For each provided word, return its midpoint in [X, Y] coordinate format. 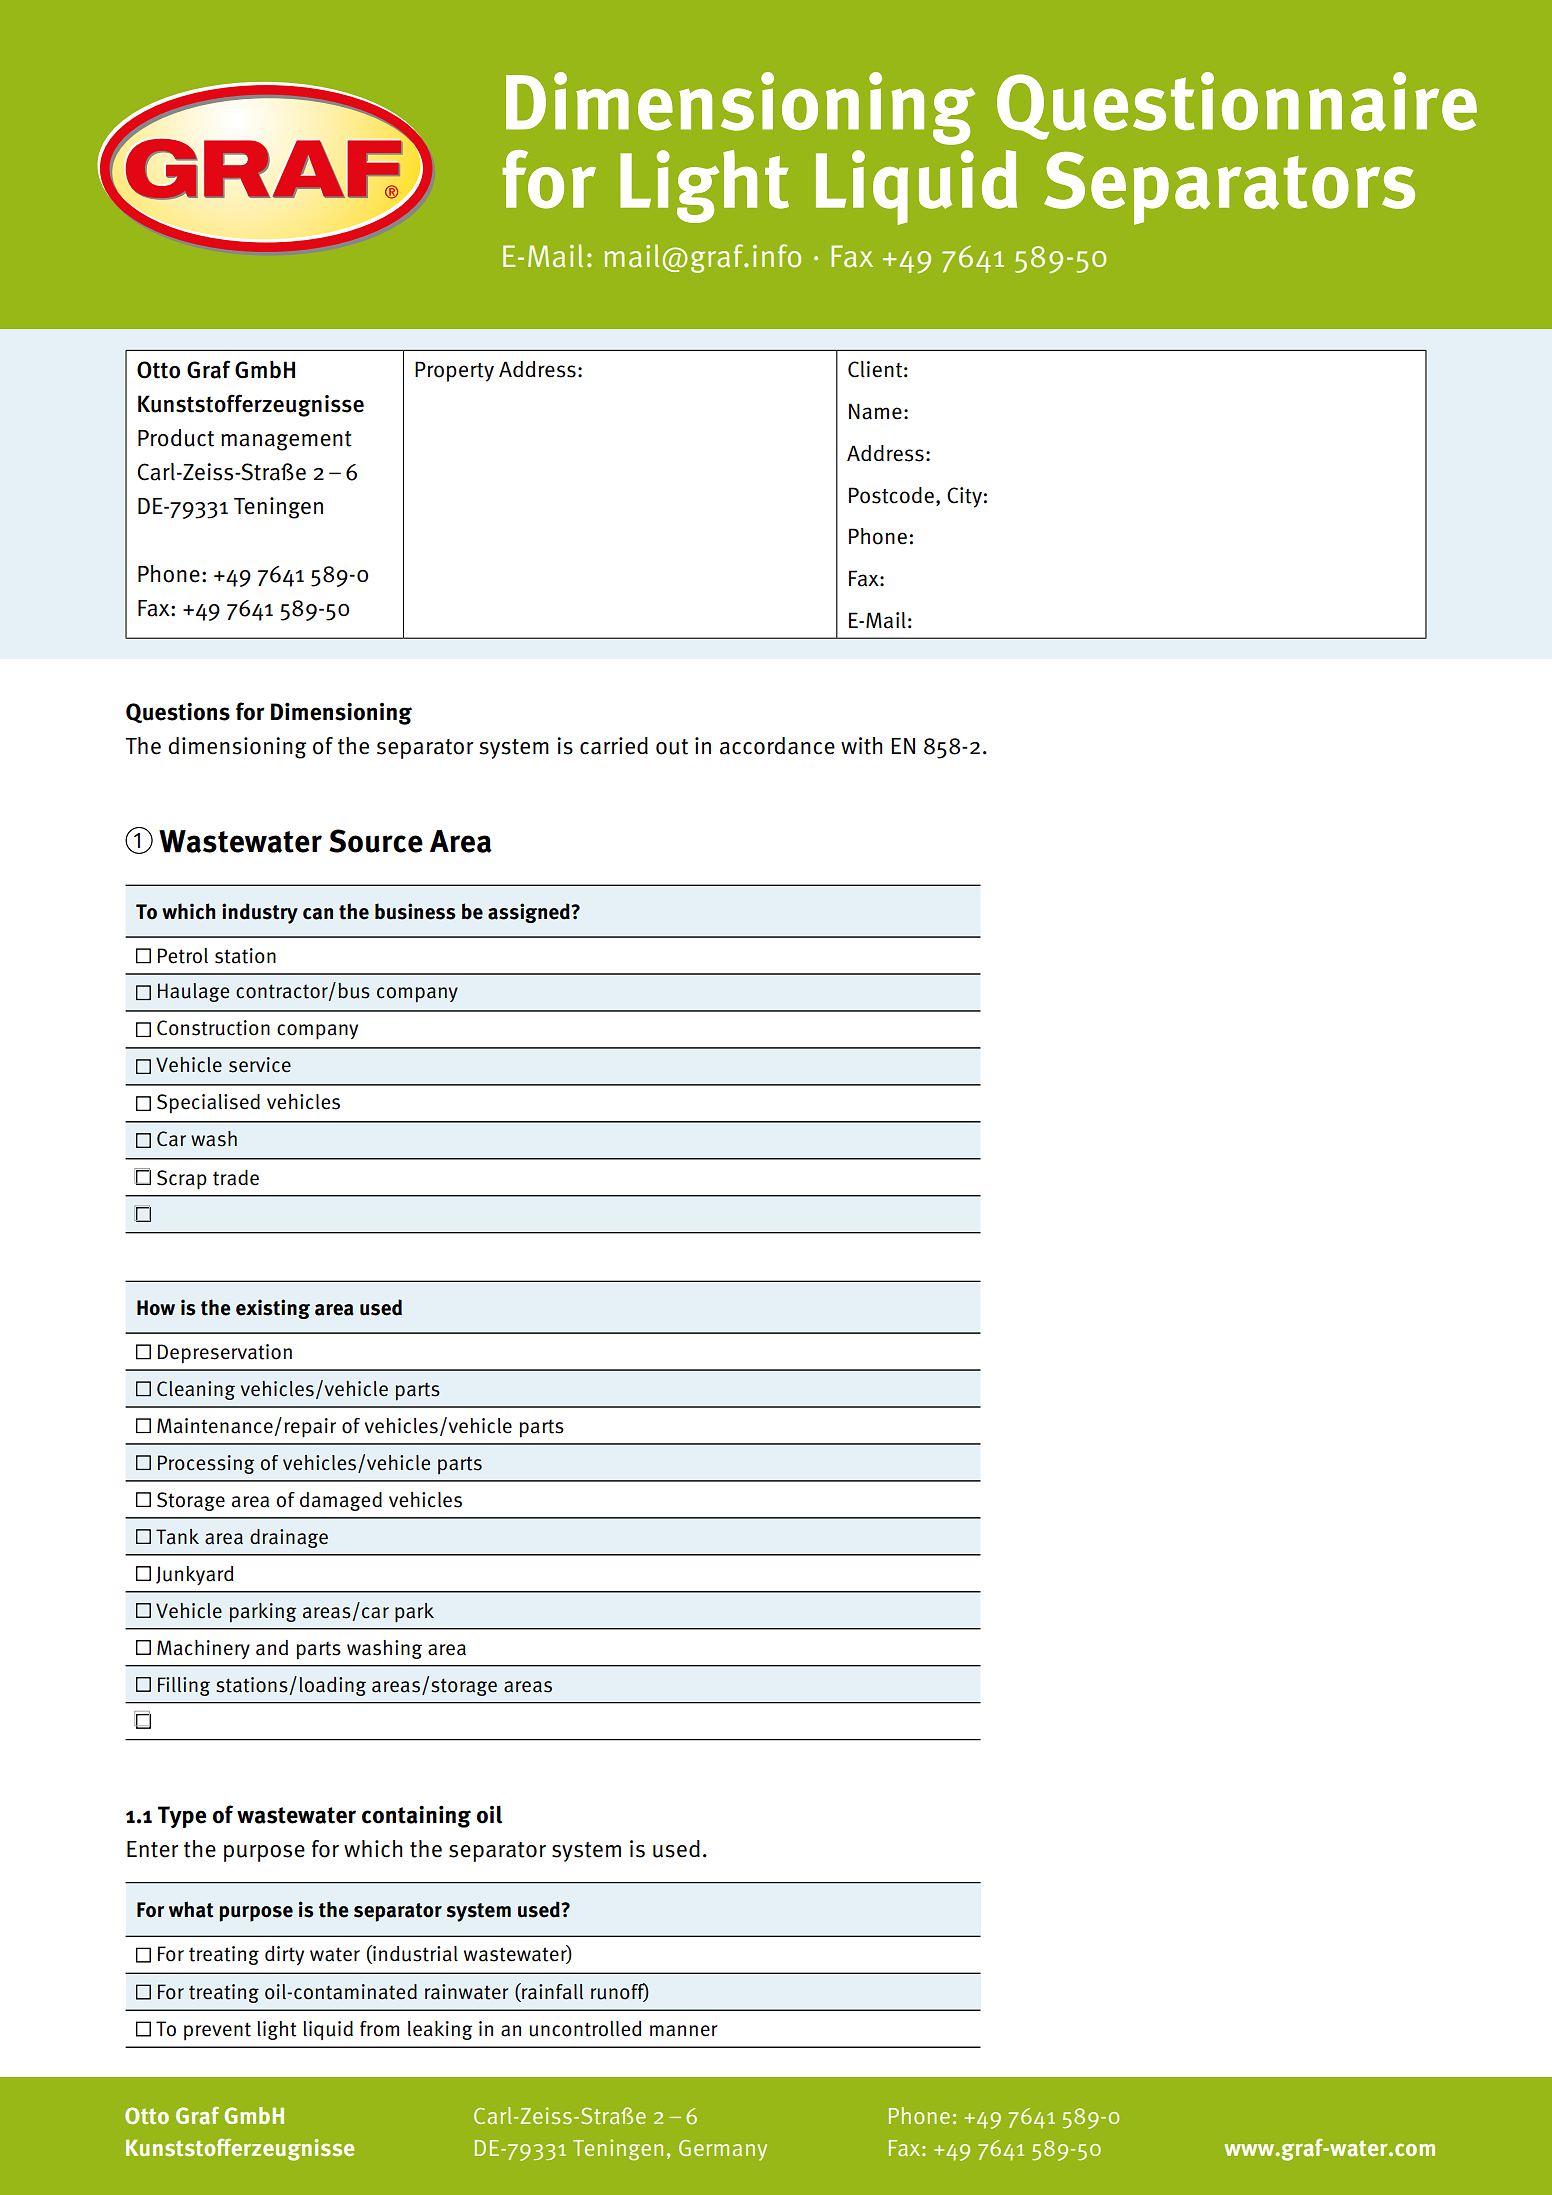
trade [236, 1178]
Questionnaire [1237, 106]
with [862, 746]
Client [875, 369]
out [672, 747]
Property [454, 371]
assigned [530, 913]
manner [684, 2031]
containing [416, 1816]
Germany [723, 2150]
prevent [217, 2031]
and [272, 1648]
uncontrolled [585, 2029]
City [964, 497]
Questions [178, 712]
